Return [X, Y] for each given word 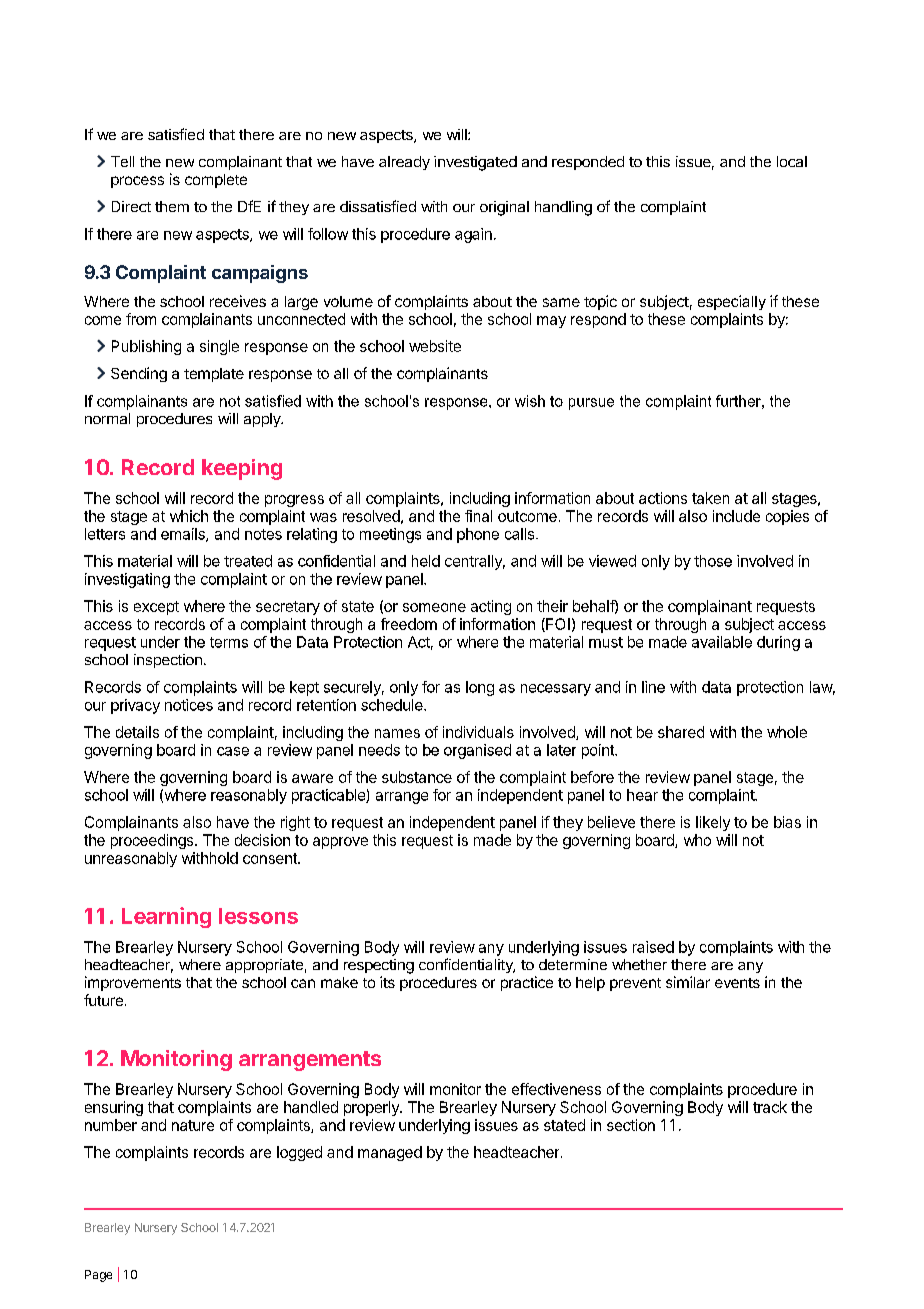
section [631, 1125]
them [172, 206]
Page [98, 1276]
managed [390, 1153]
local [792, 161]
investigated [475, 163]
